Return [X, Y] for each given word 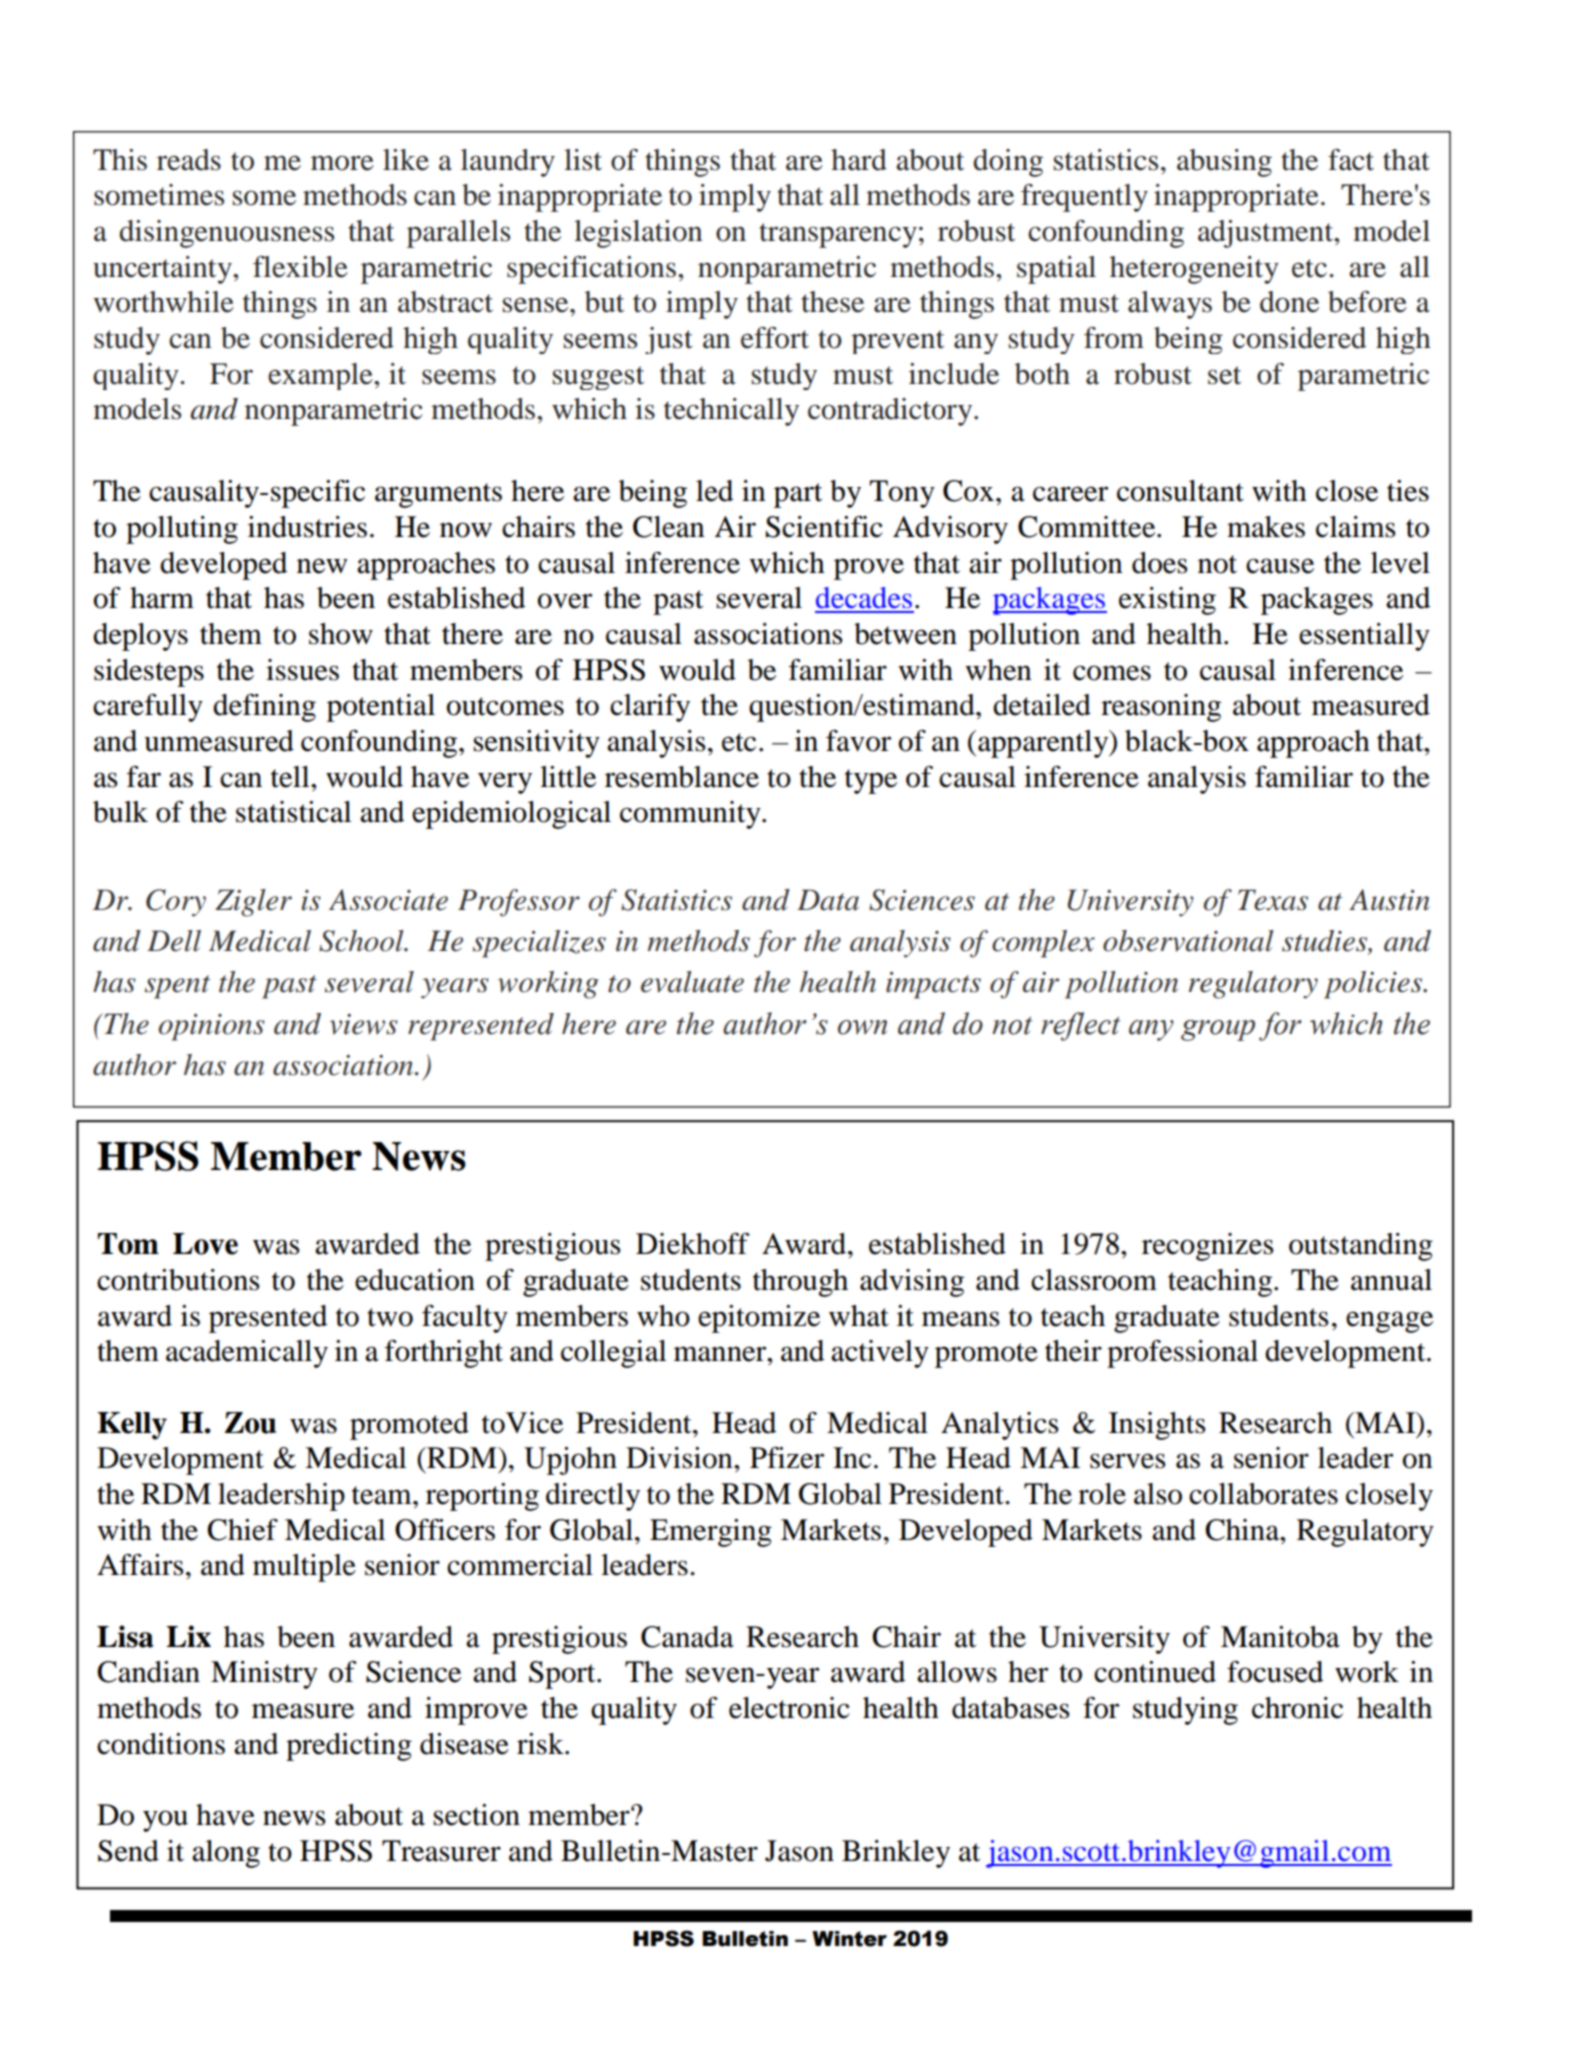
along [226, 1854]
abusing [1224, 163]
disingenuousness [226, 234]
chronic [1297, 1708]
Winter [849, 1939]
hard [859, 160]
